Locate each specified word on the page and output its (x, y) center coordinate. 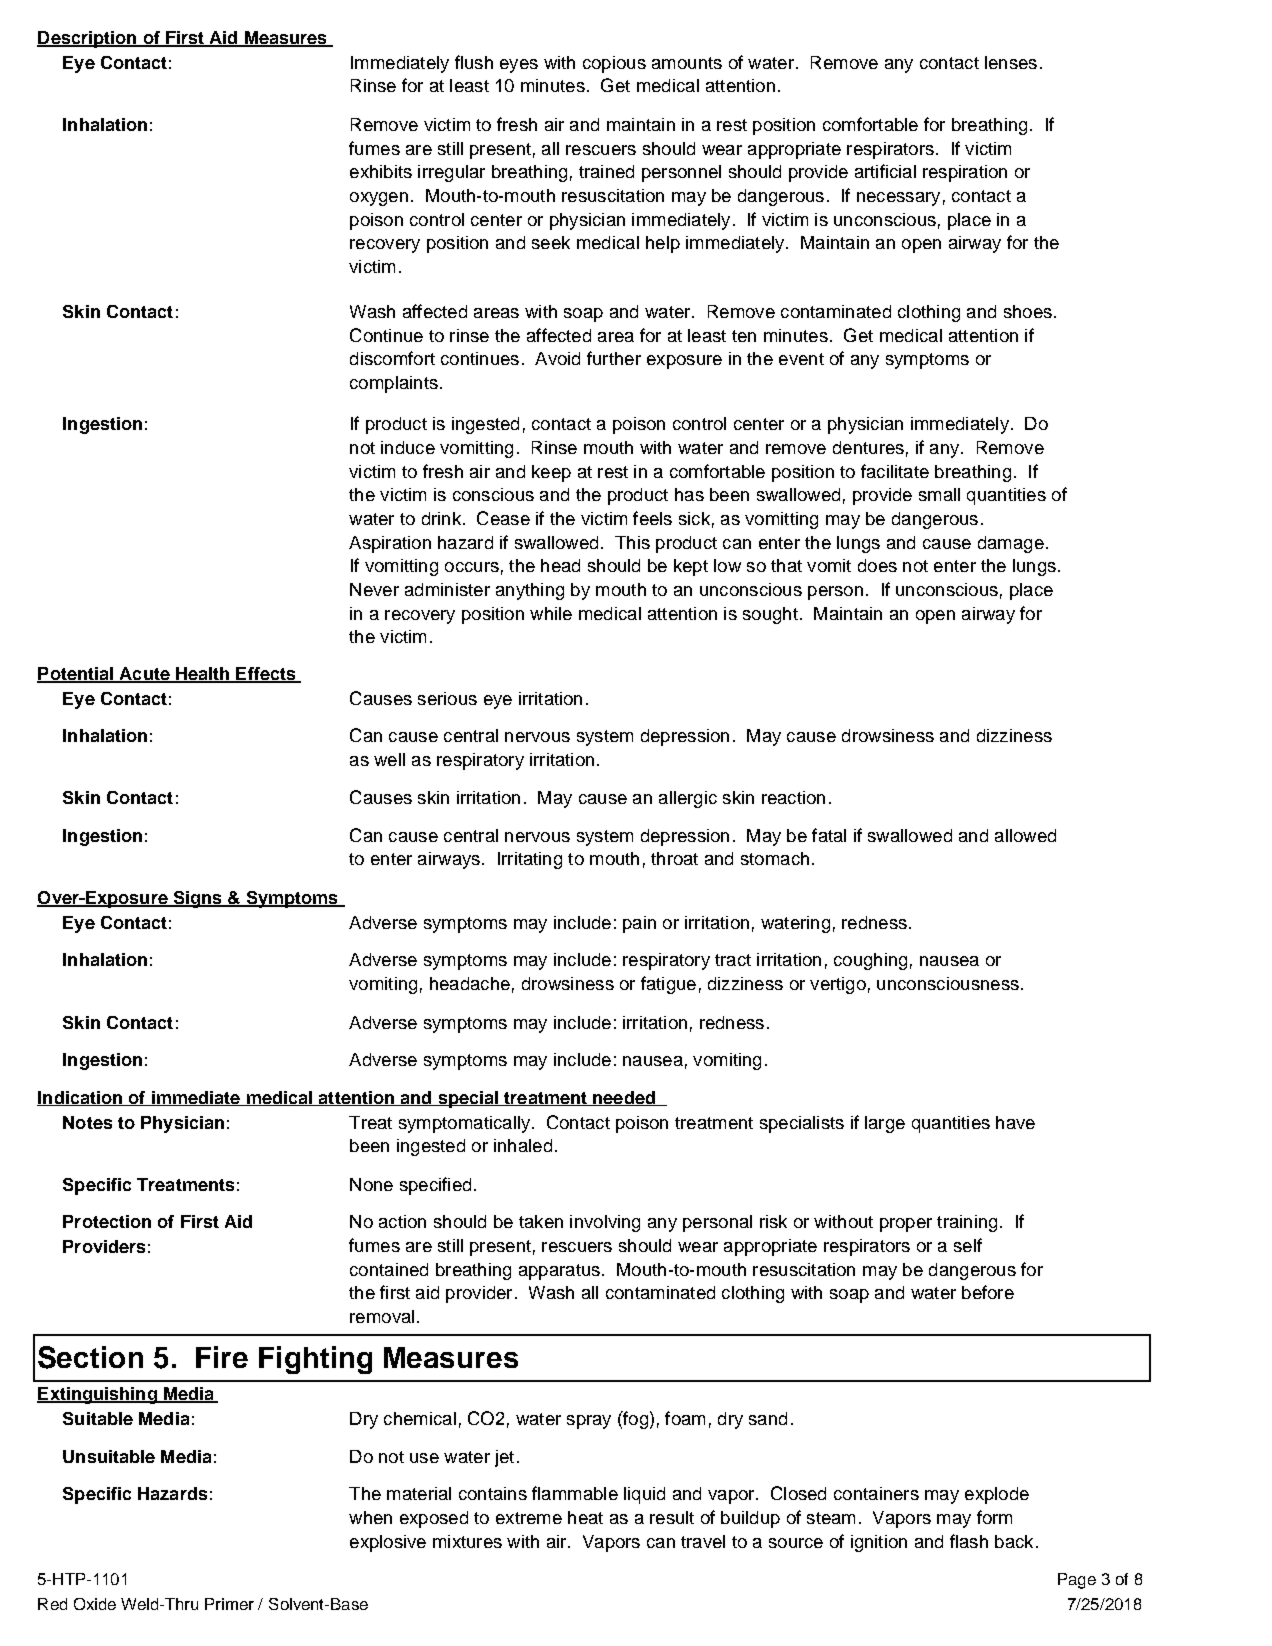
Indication (81, 1098)
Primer (229, 1604)
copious (614, 64)
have (1015, 1122)
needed (624, 1098)
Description (88, 39)
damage (1011, 544)
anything (530, 591)
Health (203, 674)
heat (585, 1517)
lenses (1011, 62)
